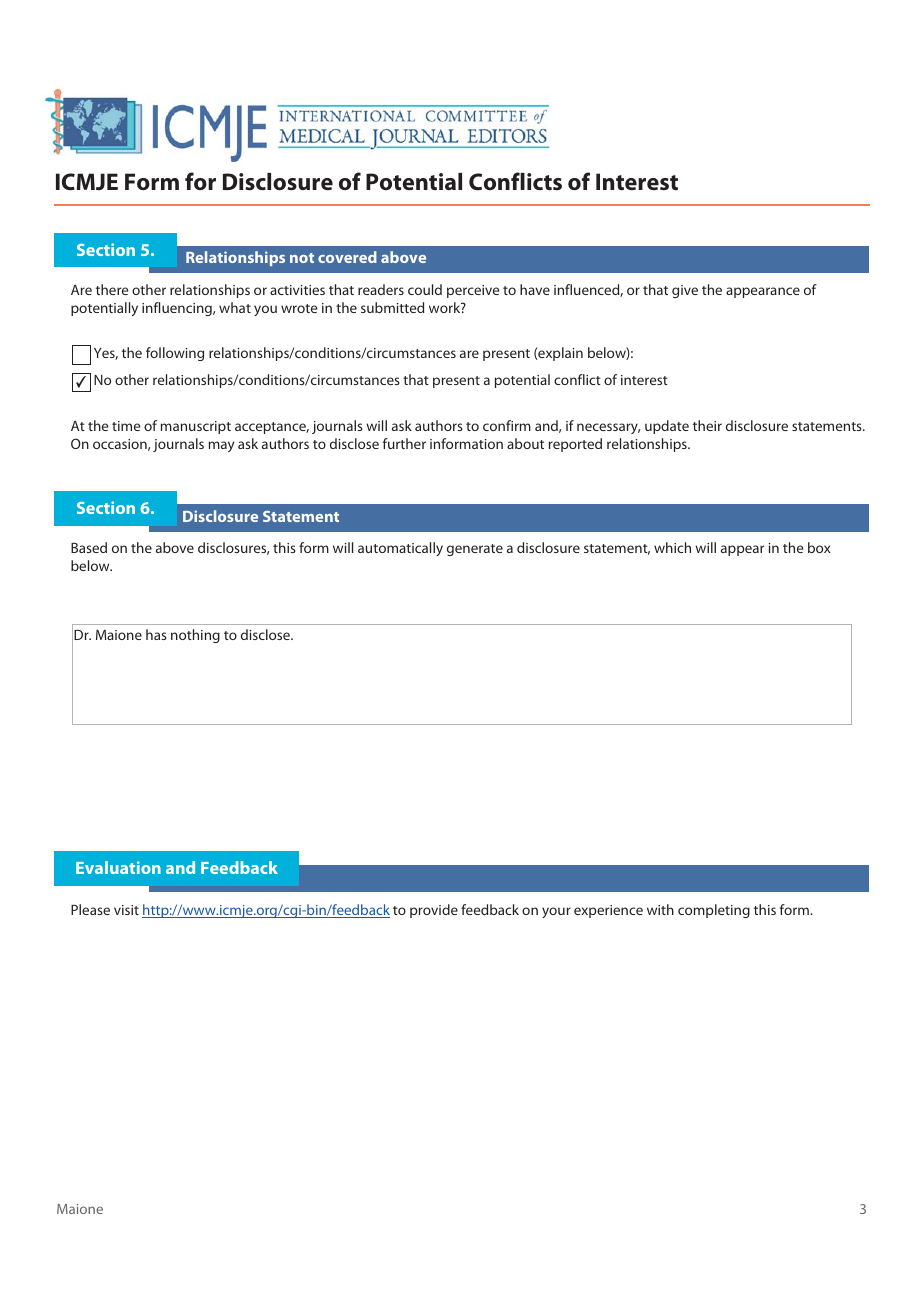 This page has width=924, height=1308. What do you see at coordinates (672, 547) in the page?
I see `which` at bounding box center [672, 547].
